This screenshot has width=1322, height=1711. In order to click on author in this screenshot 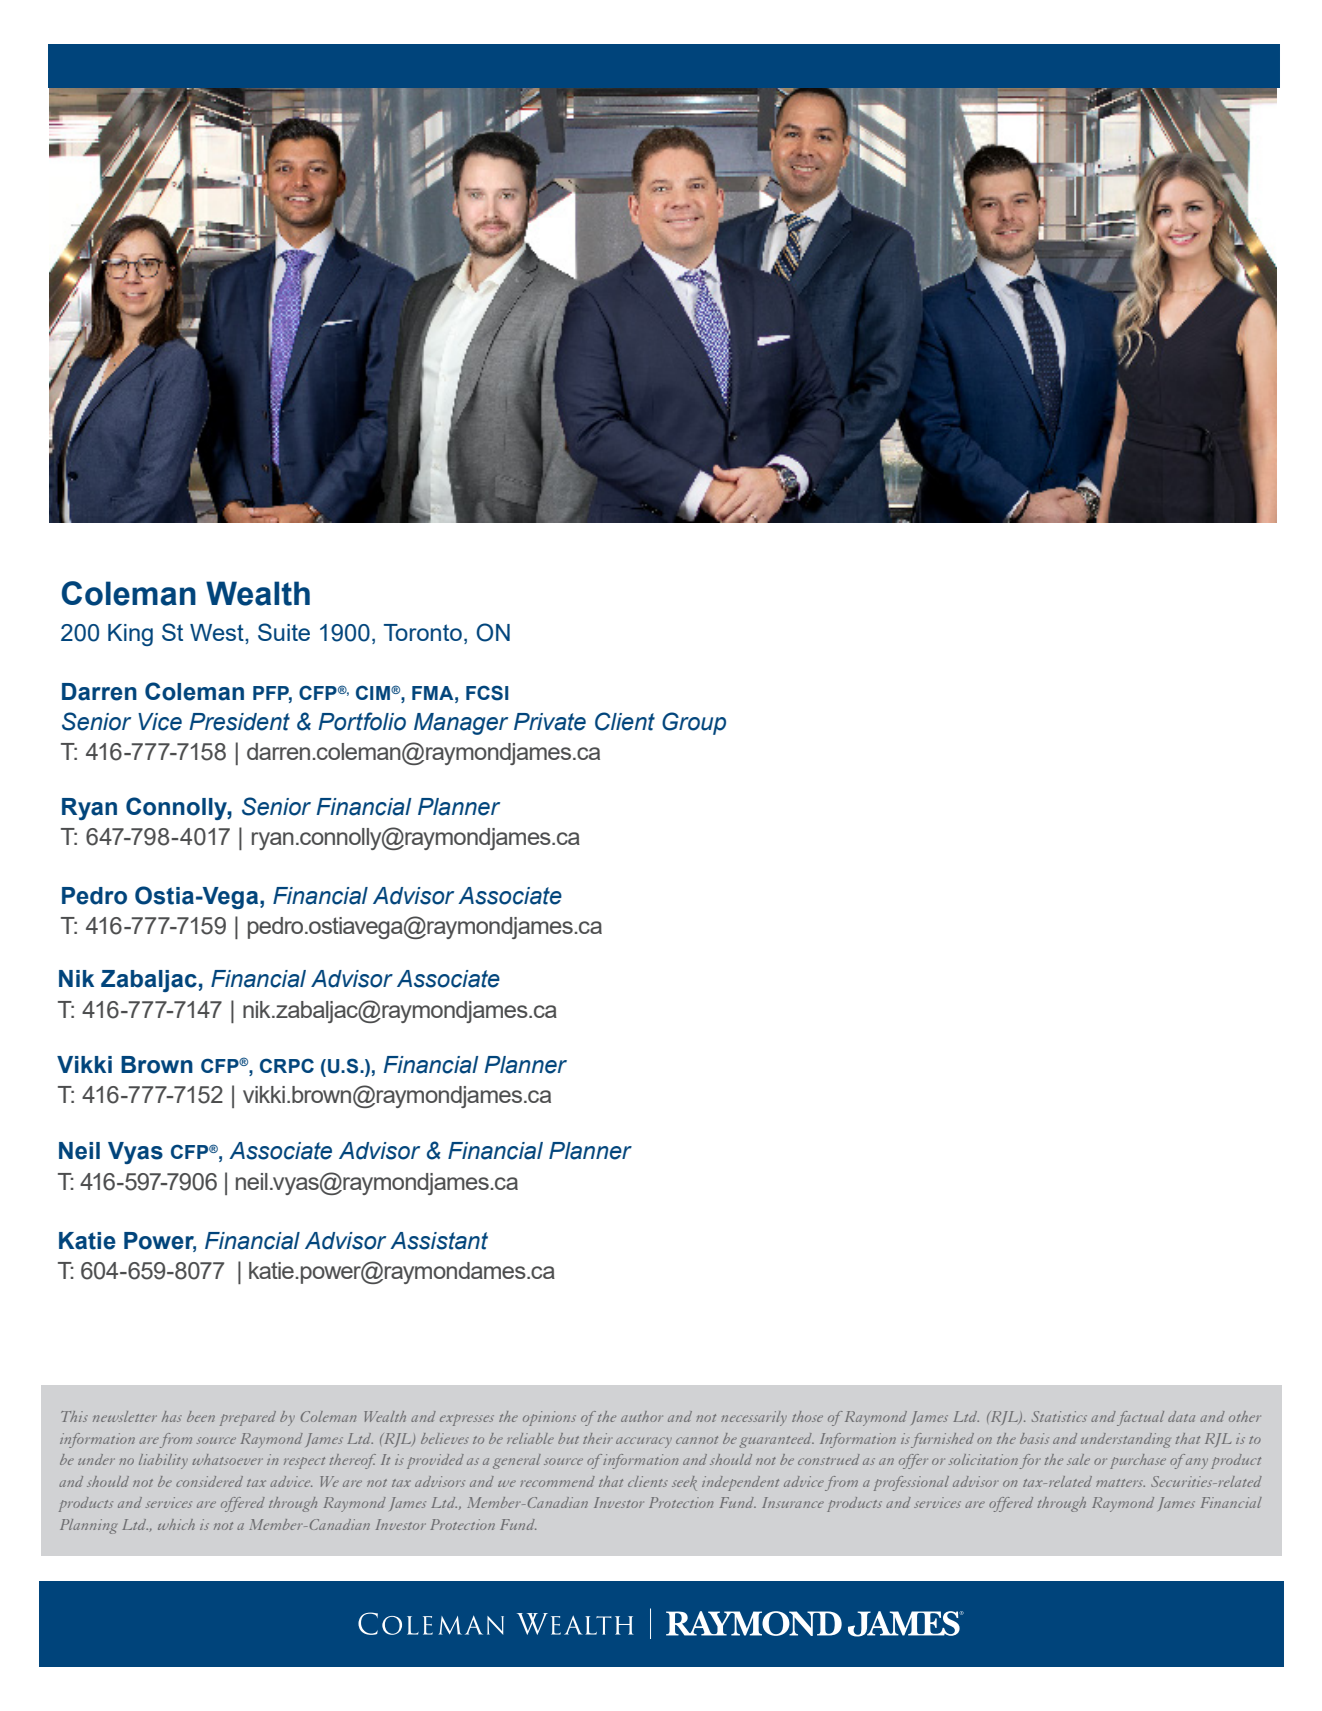, I will do `click(642, 1416)`.
